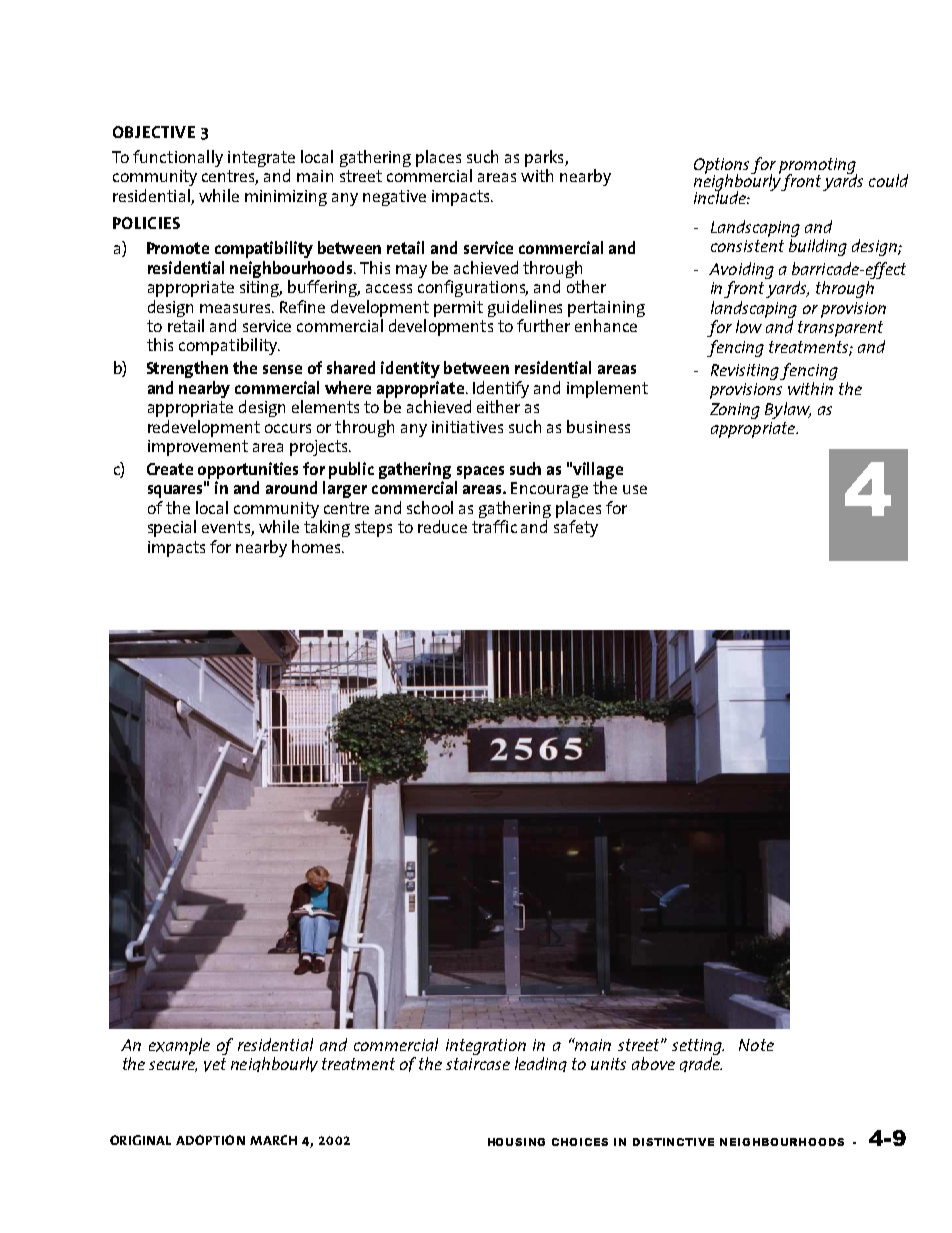 The image size is (952, 1233). What do you see at coordinates (756, 1045) in the page?
I see `Note` at bounding box center [756, 1045].
